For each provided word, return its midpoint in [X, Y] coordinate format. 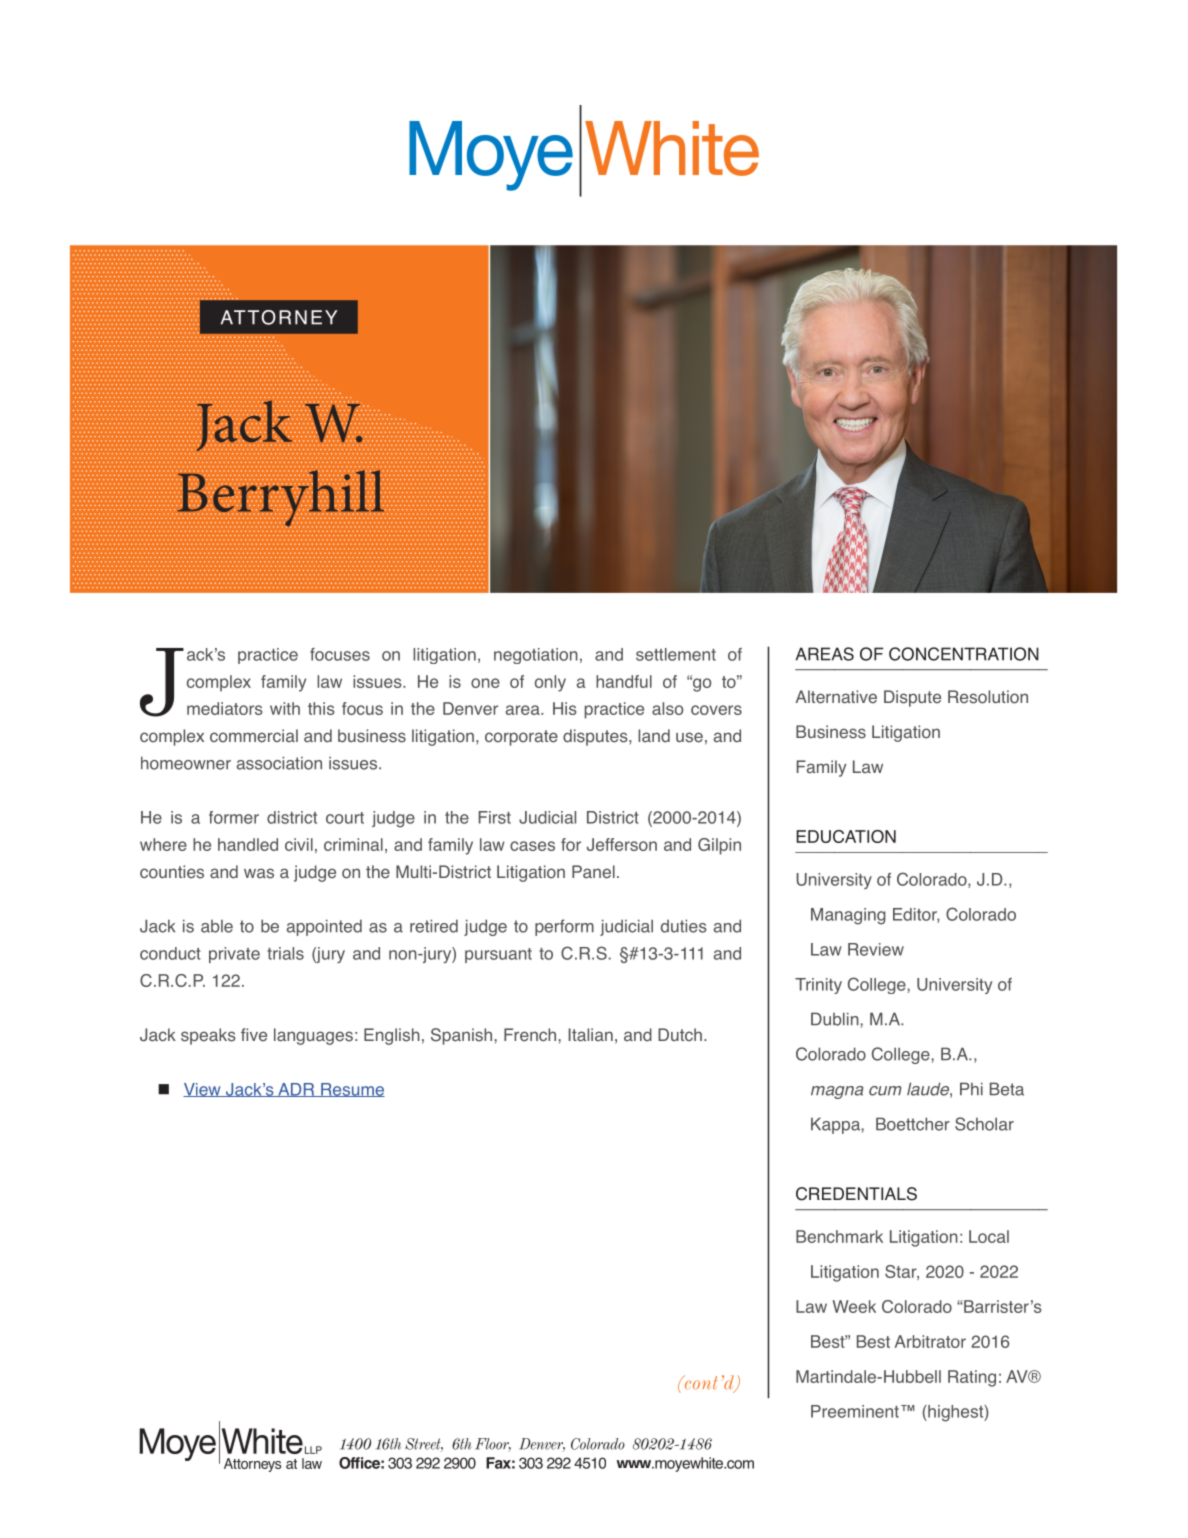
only [550, 683]
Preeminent [855, 1411]
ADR [296, 1090]
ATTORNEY [279, 317]
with [285, 708]
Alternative [836, 697]
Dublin [836, 1019]
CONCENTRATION [964, 654]
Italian [590, 1035]
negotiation [536, 656]
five [254, 1035]
